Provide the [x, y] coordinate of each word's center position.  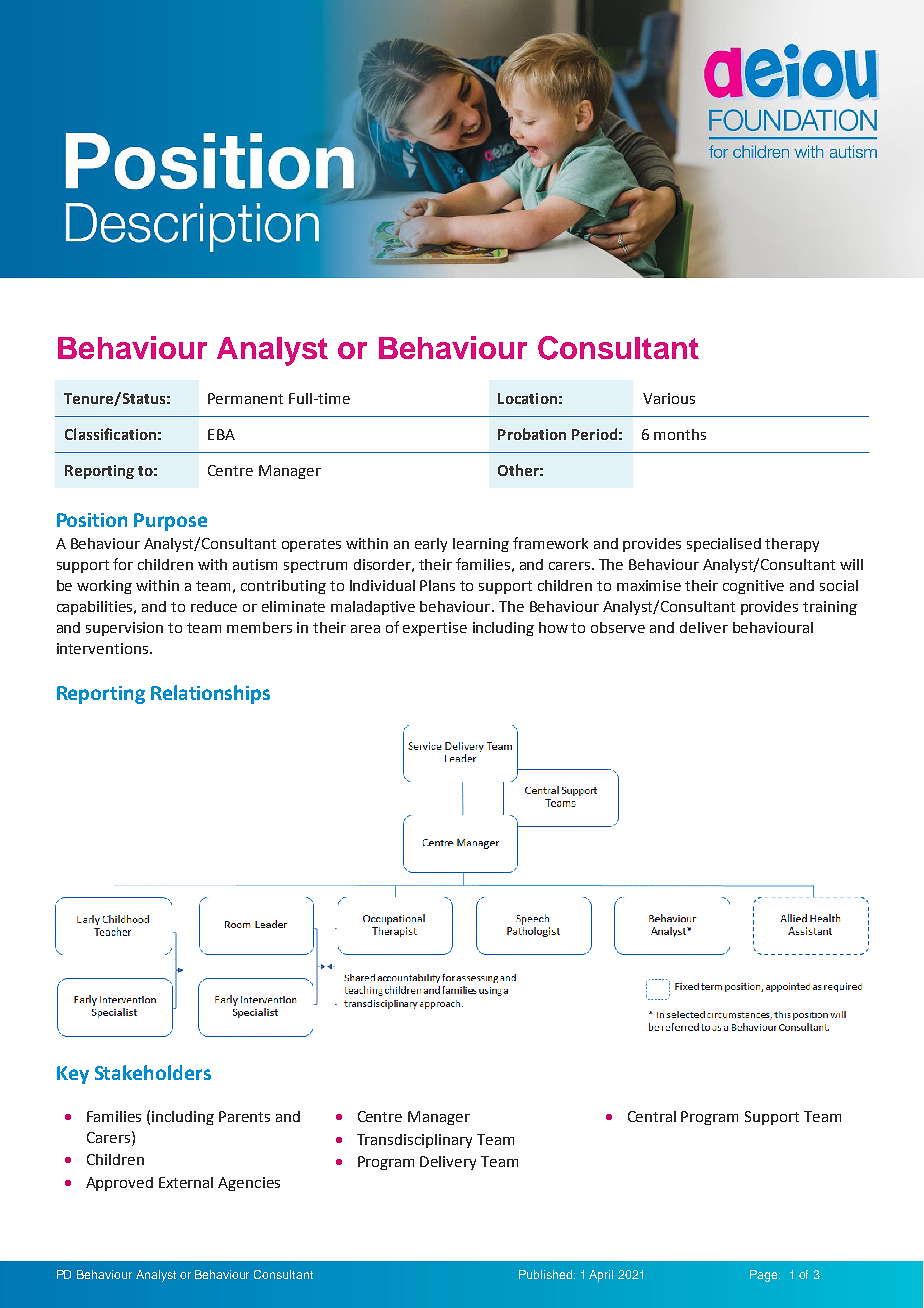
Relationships [210, 694]
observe [618, 627]
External [186, 1182]
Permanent [245, 398]
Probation [532, 434]
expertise [435, 629]
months [680, 434]
